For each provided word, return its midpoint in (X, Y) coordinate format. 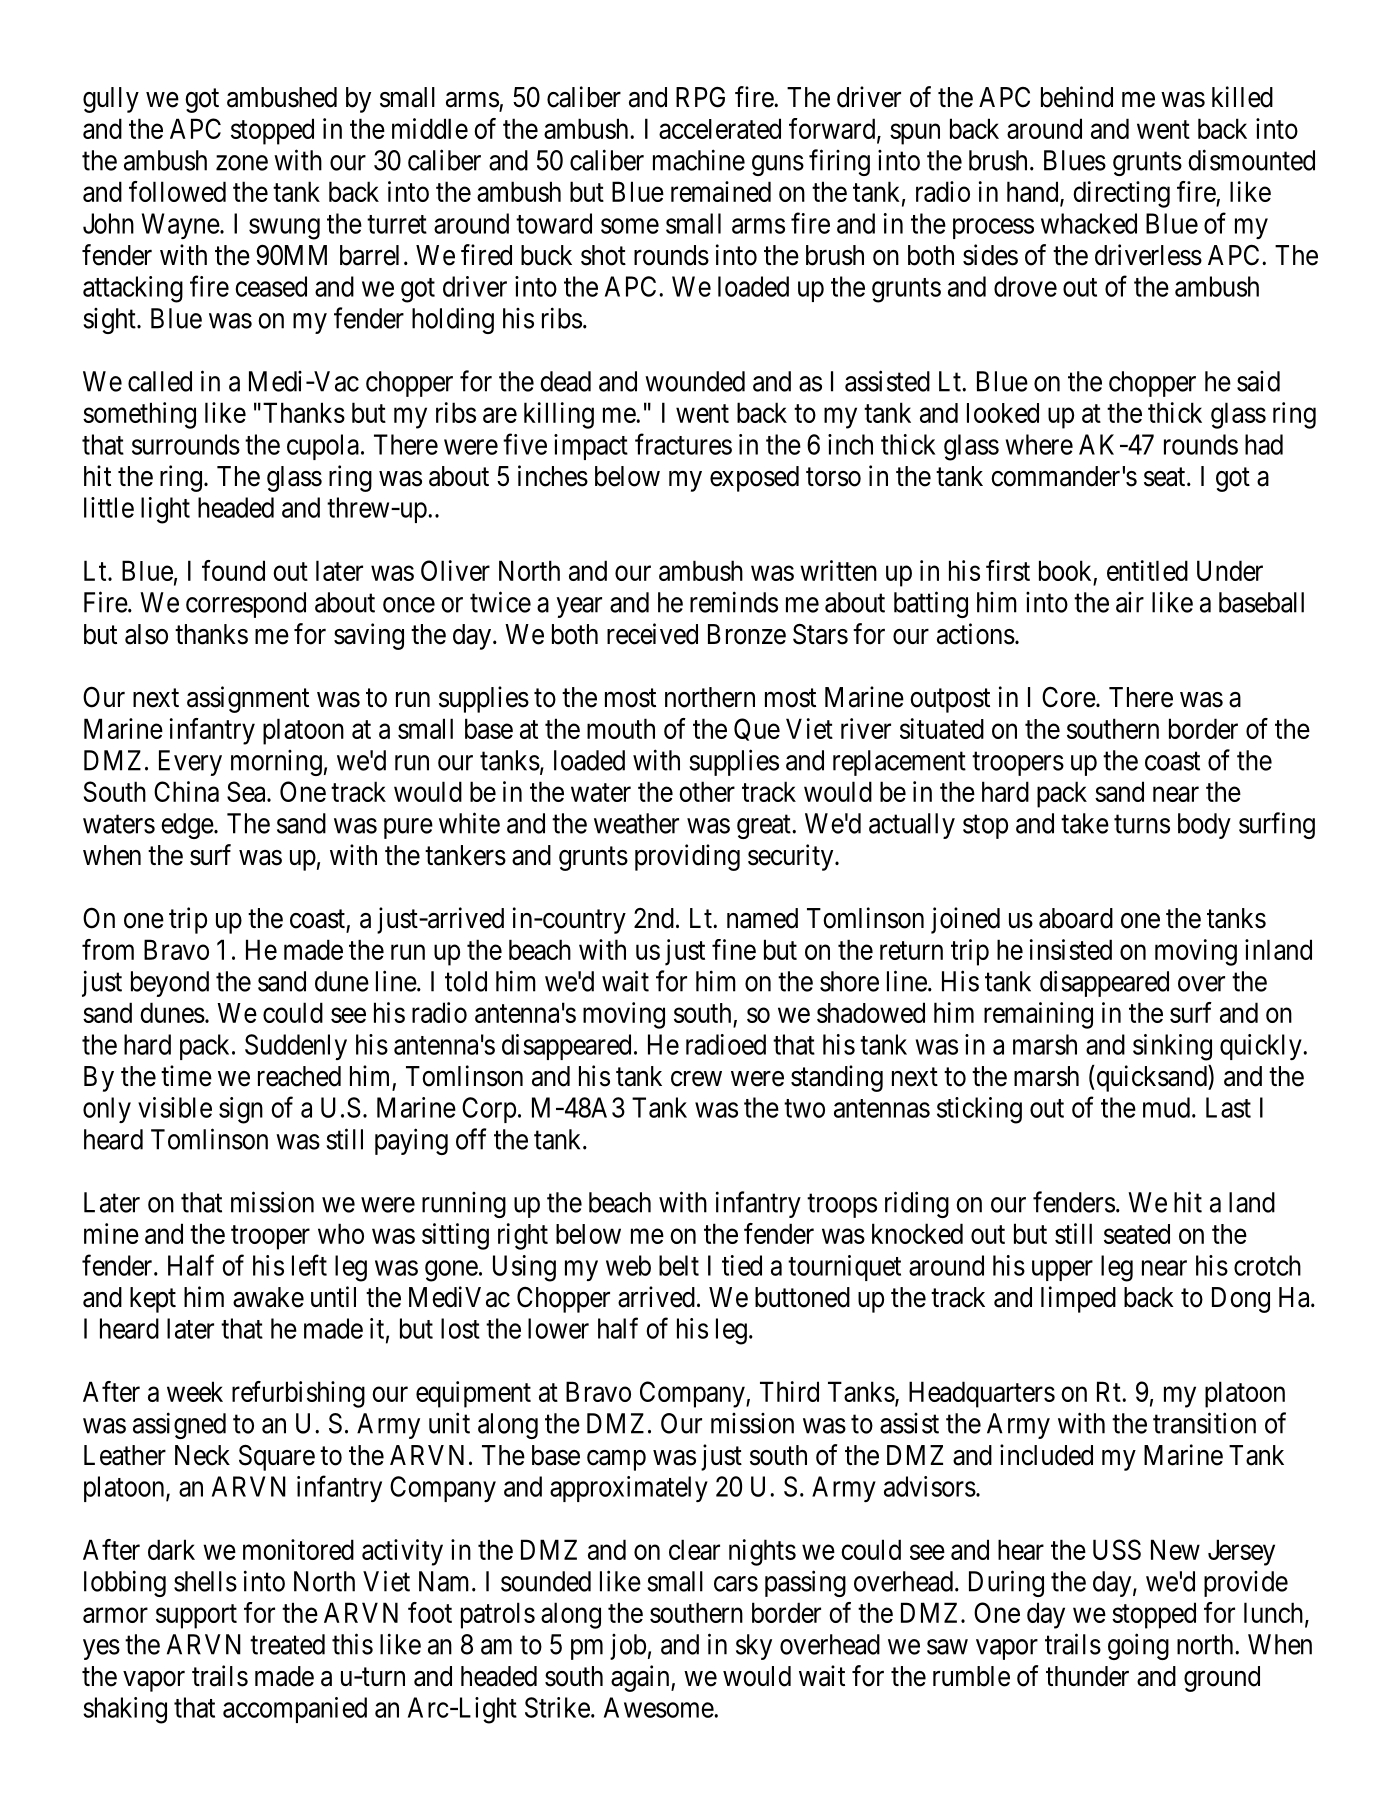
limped (1078, 1299)
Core (1069, 697)
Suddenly (296, 1047)
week (195, 1391)
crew (696, 1079)
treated (287, 1644)
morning (276, 763)
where (1039, 444)
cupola (323, 447)
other (707, 791)
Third (789, 1391)
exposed (754, 479)
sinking (1172, 1047)
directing (1121, 194)
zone (242, 163)
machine (699, 160)
